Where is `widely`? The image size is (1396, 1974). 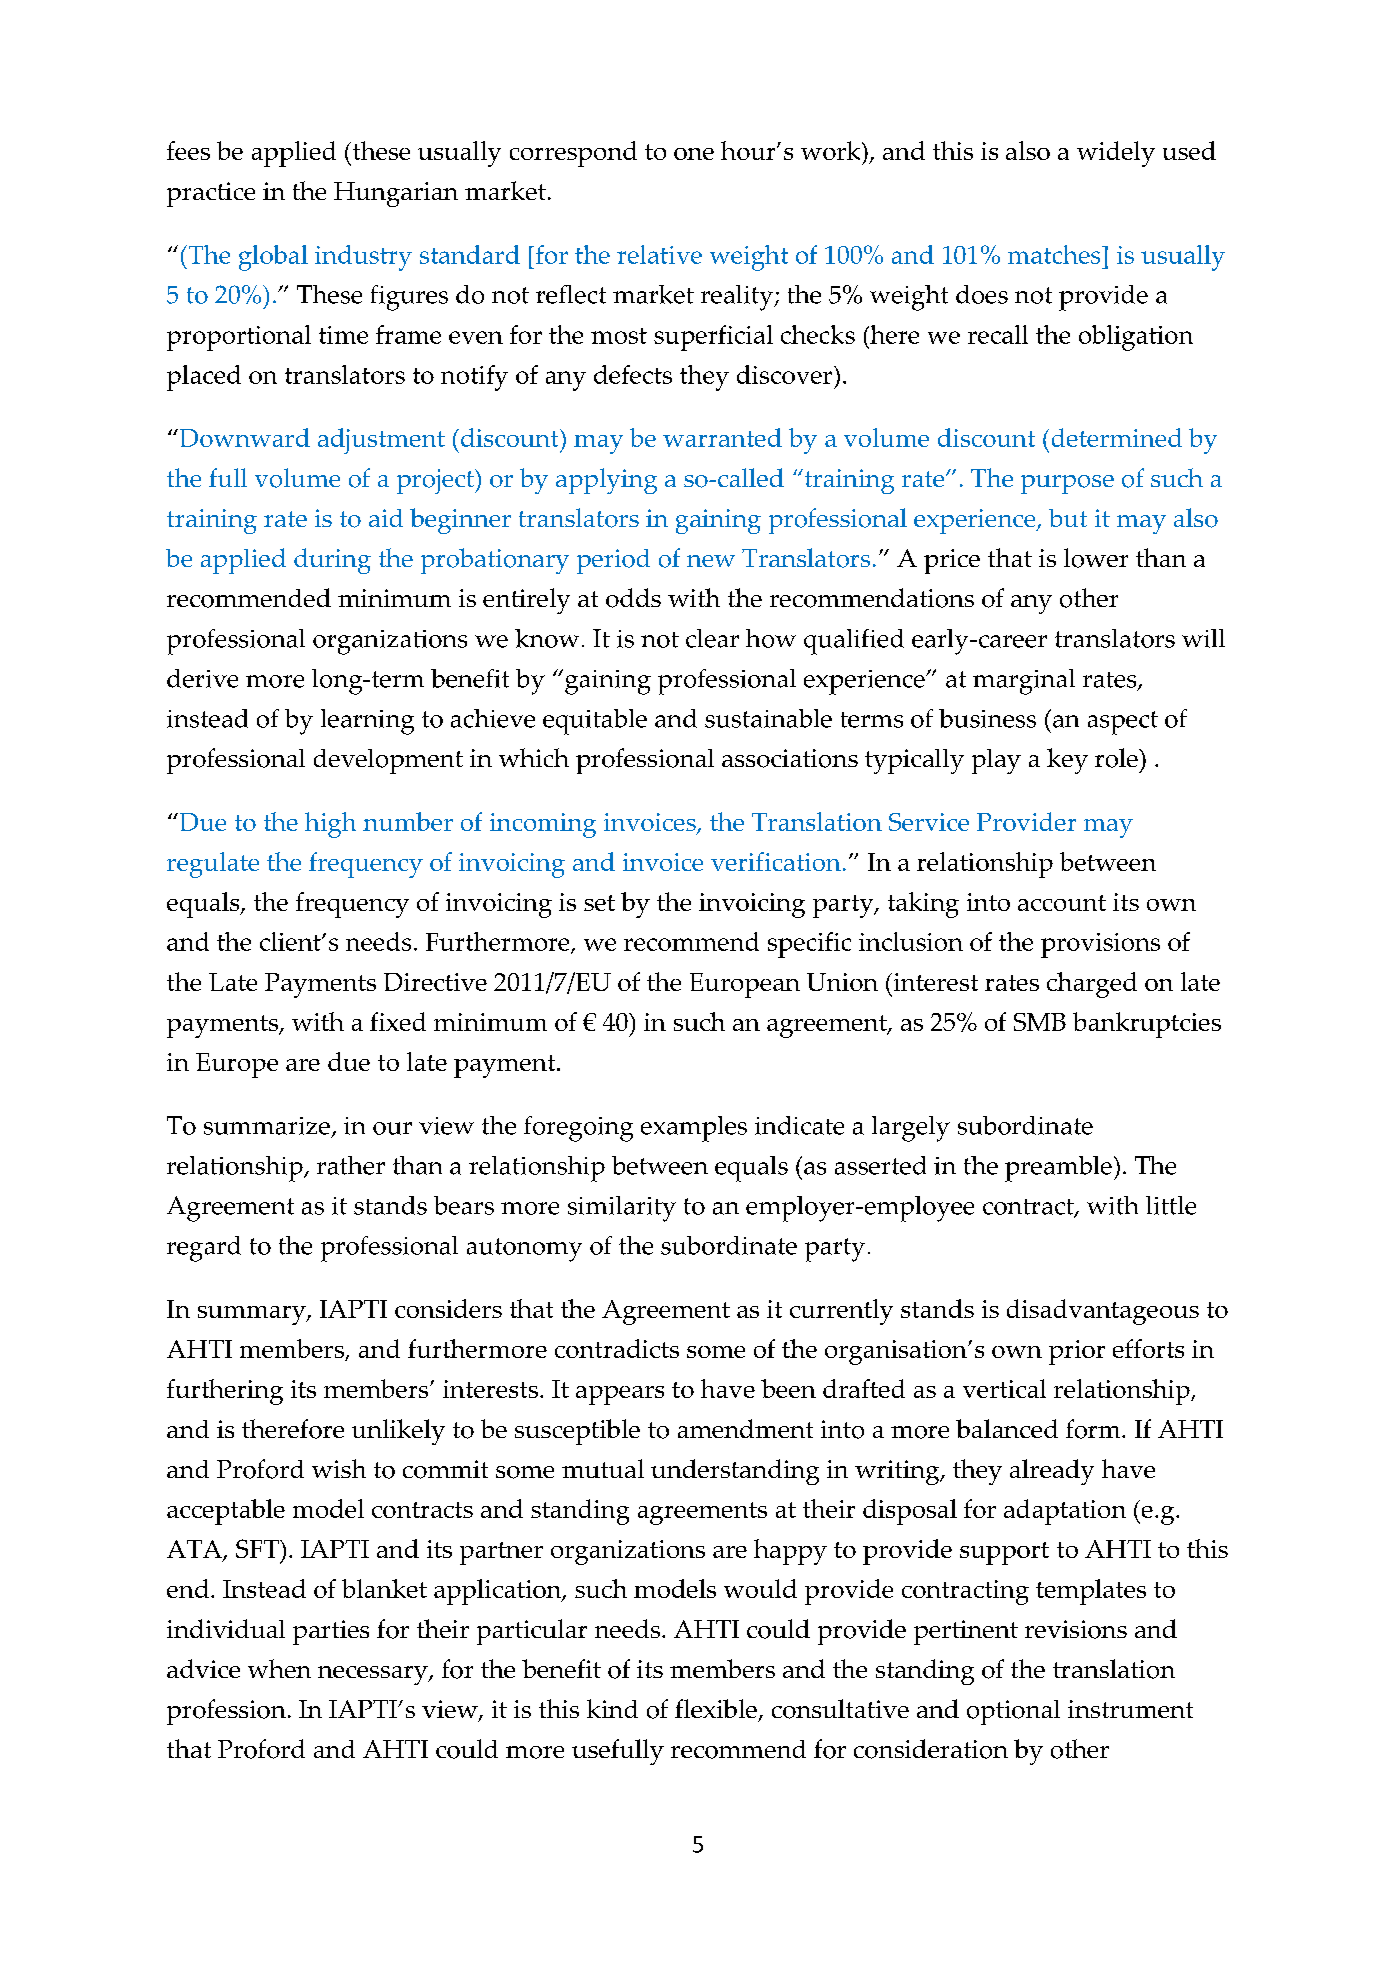
widely is located at coordinates (1116, 154).
